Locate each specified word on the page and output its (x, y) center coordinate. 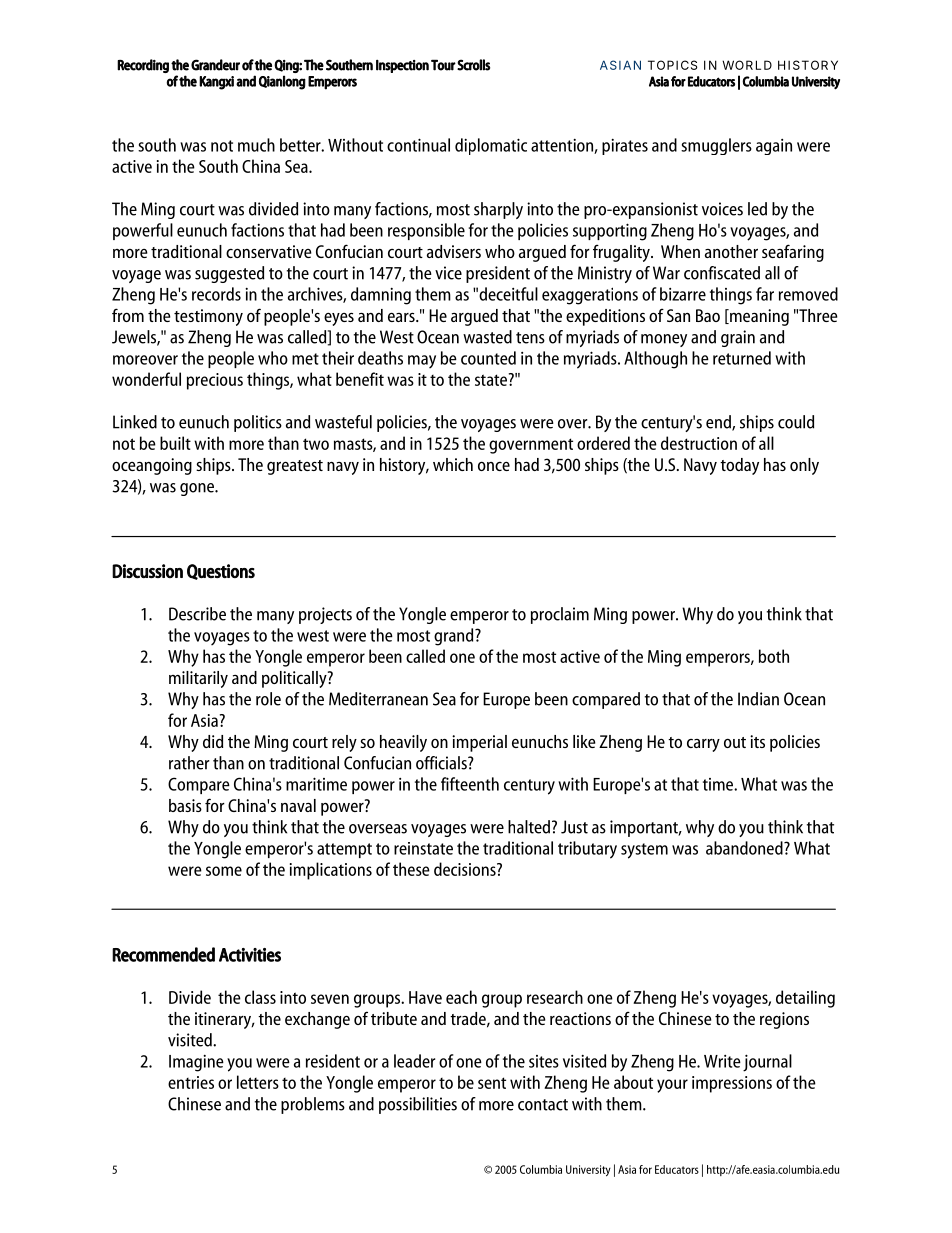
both (774, 656)
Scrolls (473, 65)
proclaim (560, 615)
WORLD (747, 65)
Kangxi (216, 83)
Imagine (196, 1063)
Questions (221, 572)
